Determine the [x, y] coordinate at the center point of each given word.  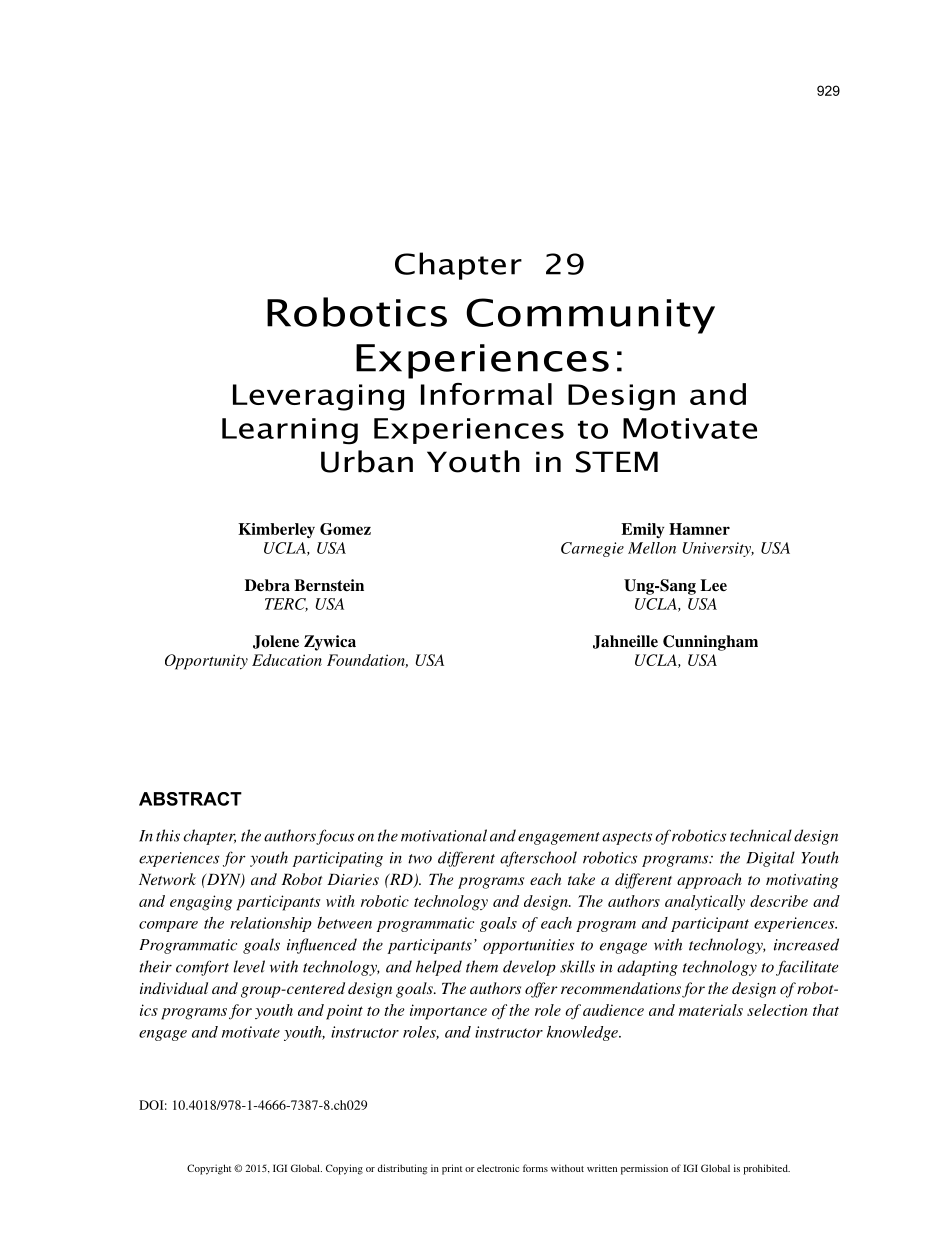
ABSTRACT [190, 799]
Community [590, 316]
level [249, 966]
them [482, 966]
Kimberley [276, 530]
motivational [444, 835]
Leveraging [318, 397]
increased [806, 944]
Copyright [209, 1169]
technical [761, 835]
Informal [486, 394]
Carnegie [592, 549]
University [718, 549]
